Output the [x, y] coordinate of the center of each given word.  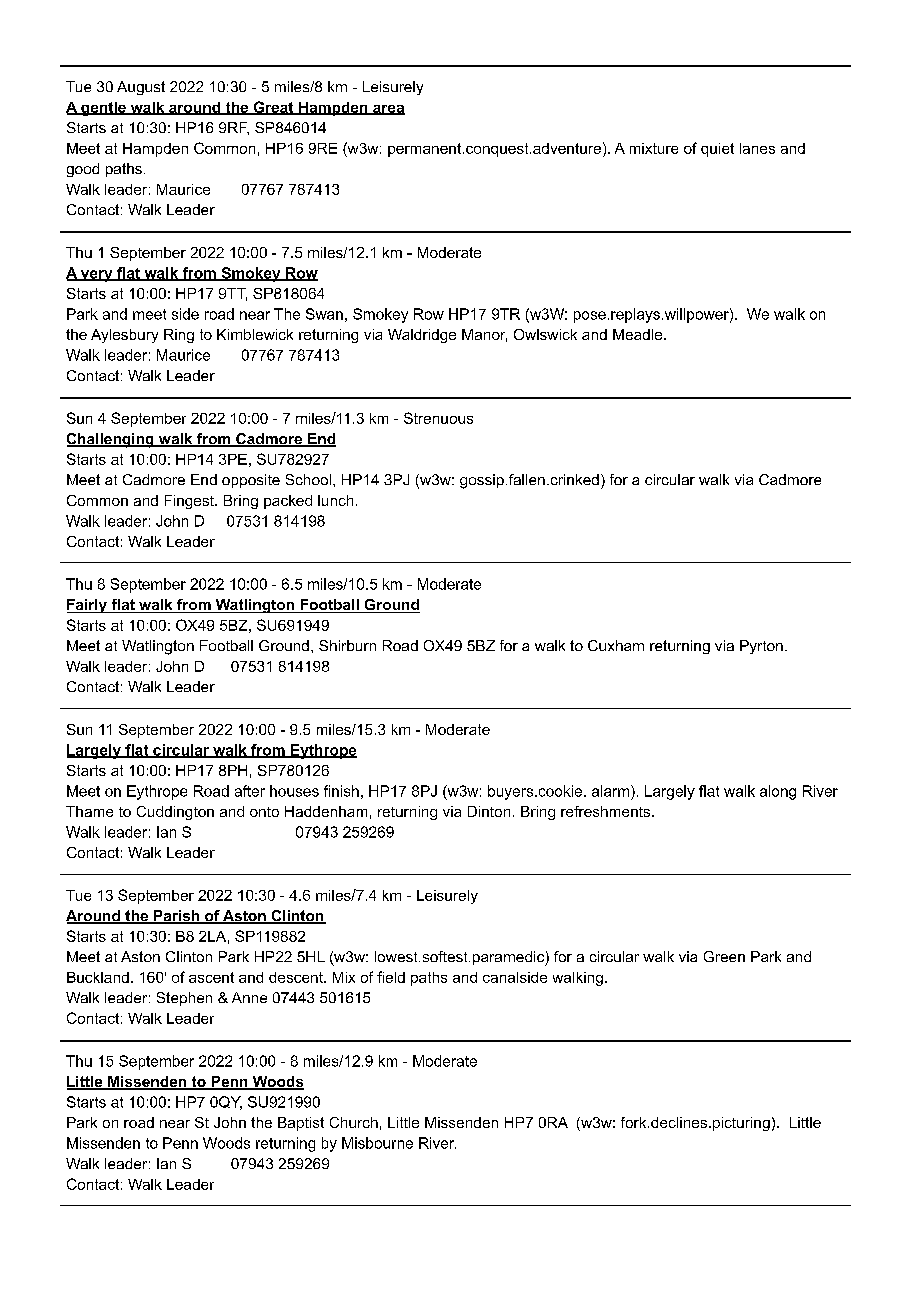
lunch [335, 500]
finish [341, 791]
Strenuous [438, 418]
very [96, 276]
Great [273, 108]
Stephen [184, 999]
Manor [484, 335]
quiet [717, 150]
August [141, 88]
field [391, 977]
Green [724, 956]
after [250, 791]
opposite [251, 481]
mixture [654, 148]
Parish [176, 917]
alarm [612, 791]
